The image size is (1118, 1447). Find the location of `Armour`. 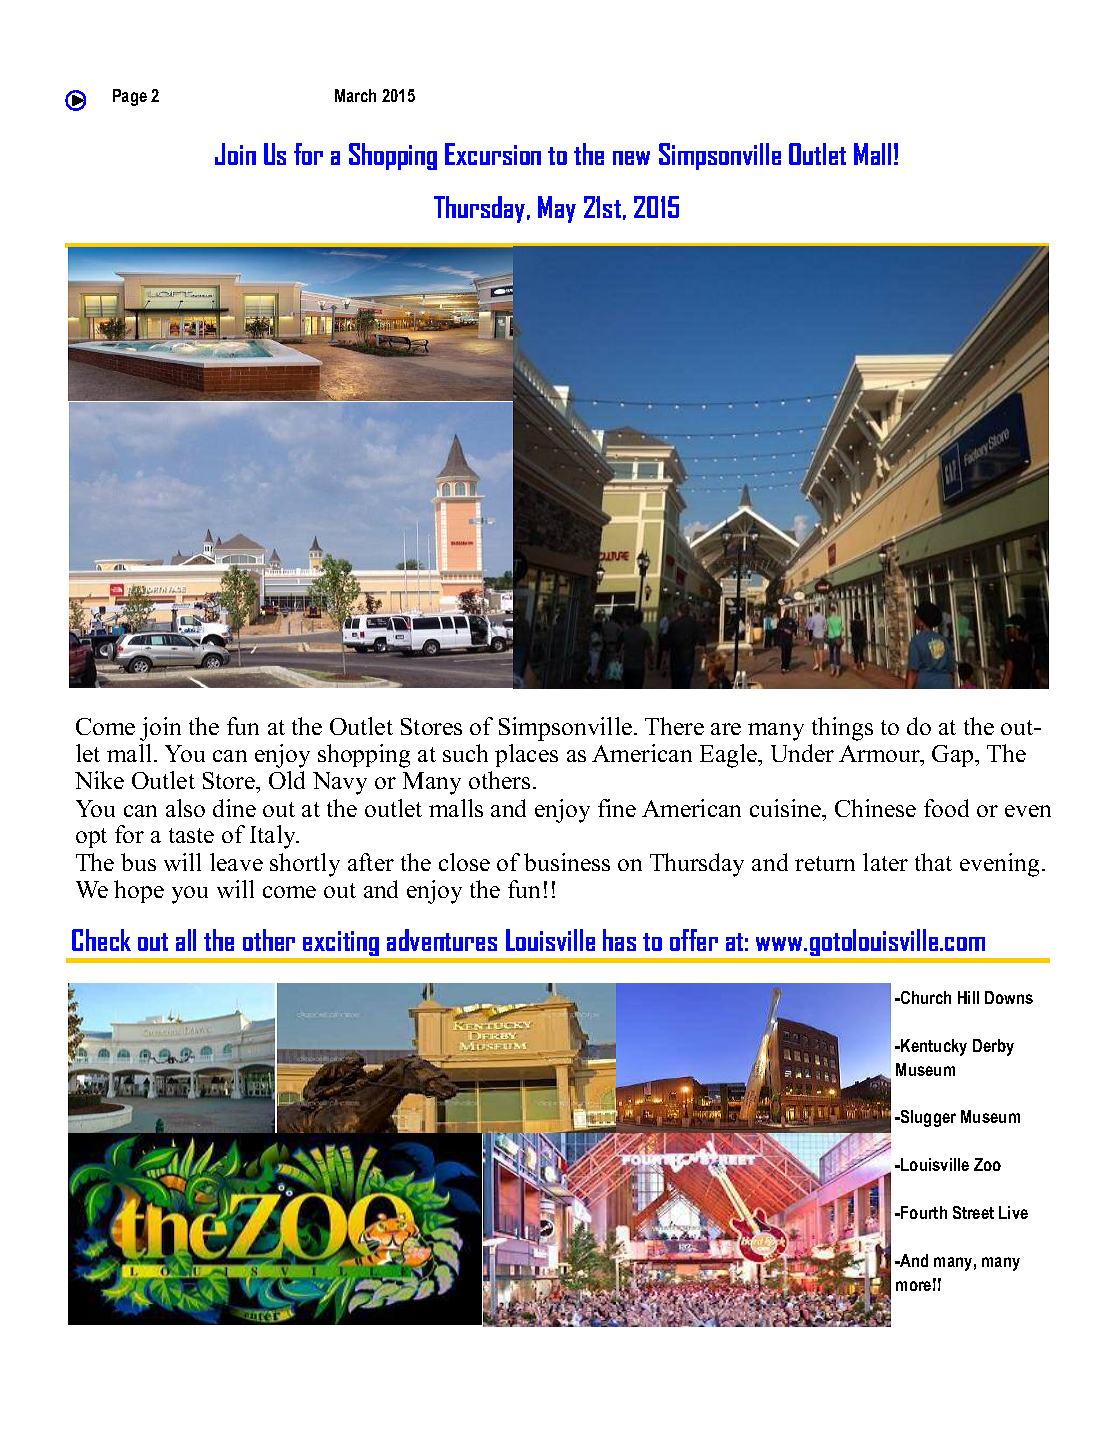

Armour is located at coordinates (881, 755).
